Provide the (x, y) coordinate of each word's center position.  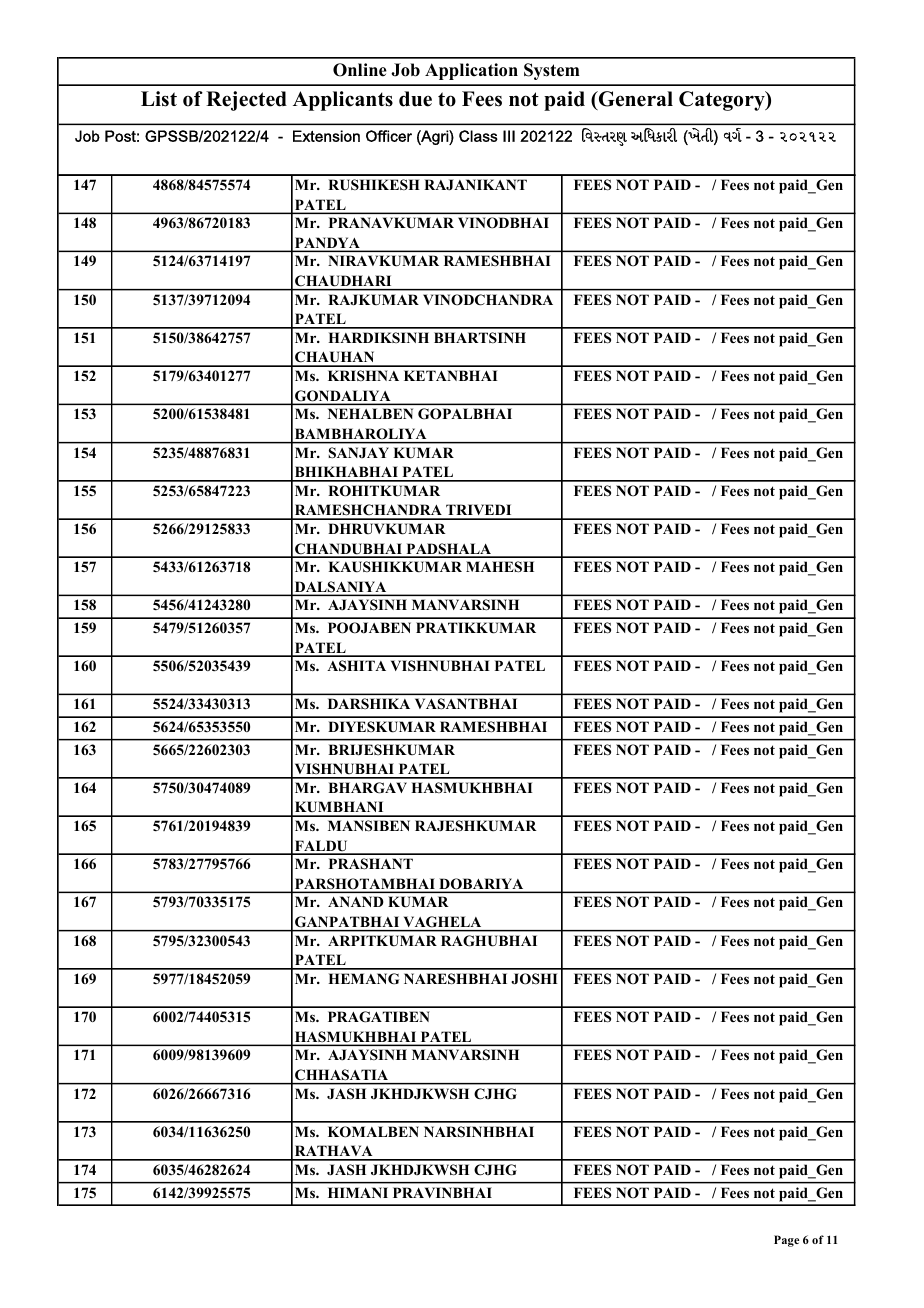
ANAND (356, 901)
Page (786, 1241)
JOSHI (534, 979)
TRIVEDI (479, 511)
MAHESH (500, 567)
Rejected (246, 101)
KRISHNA (363, 375)
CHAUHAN (335, 358)
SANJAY (359, 453)
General (635, 99)
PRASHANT (371, 864)
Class (478, 136)
